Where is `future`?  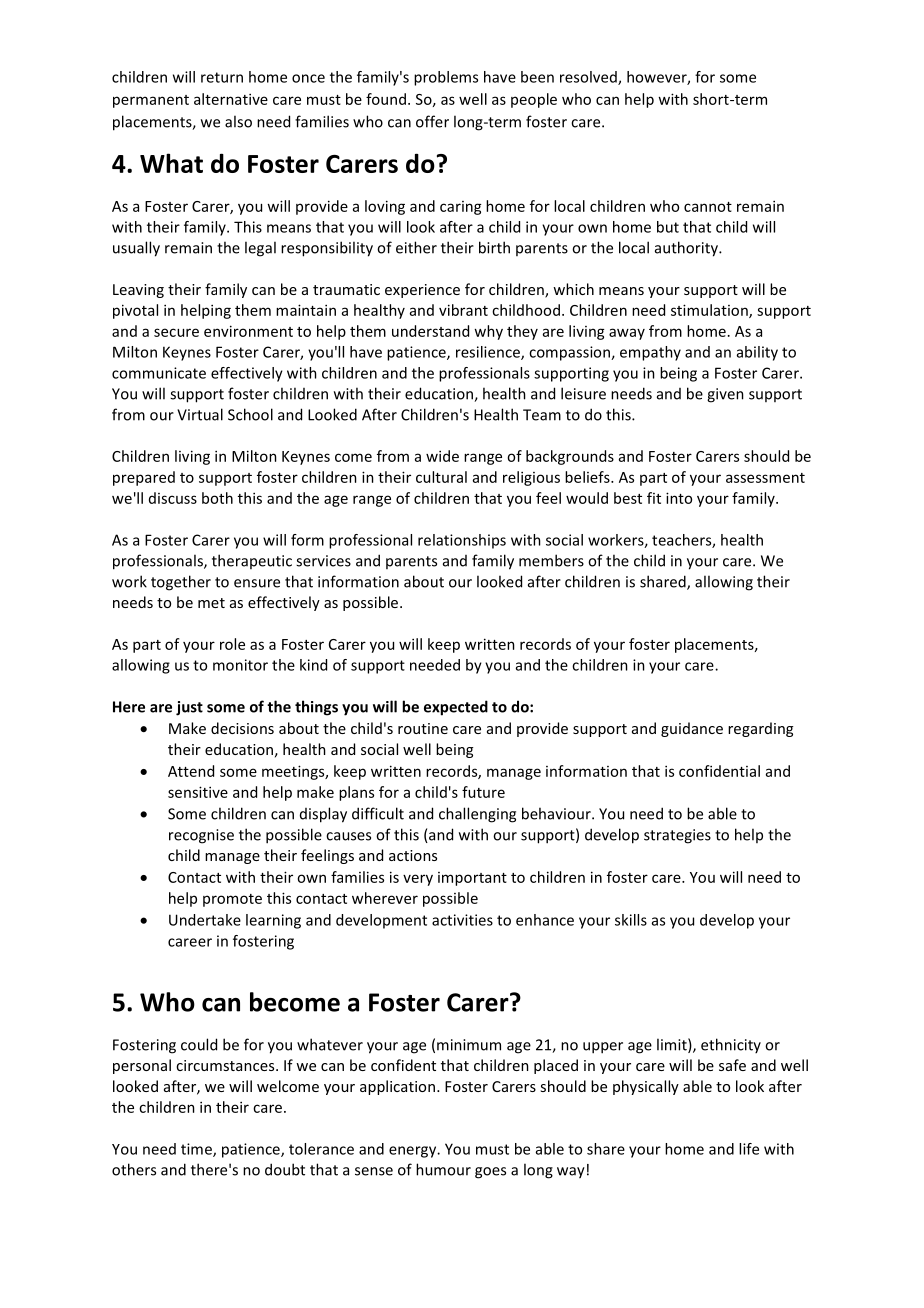
future is located at coordinates (483, 792).
